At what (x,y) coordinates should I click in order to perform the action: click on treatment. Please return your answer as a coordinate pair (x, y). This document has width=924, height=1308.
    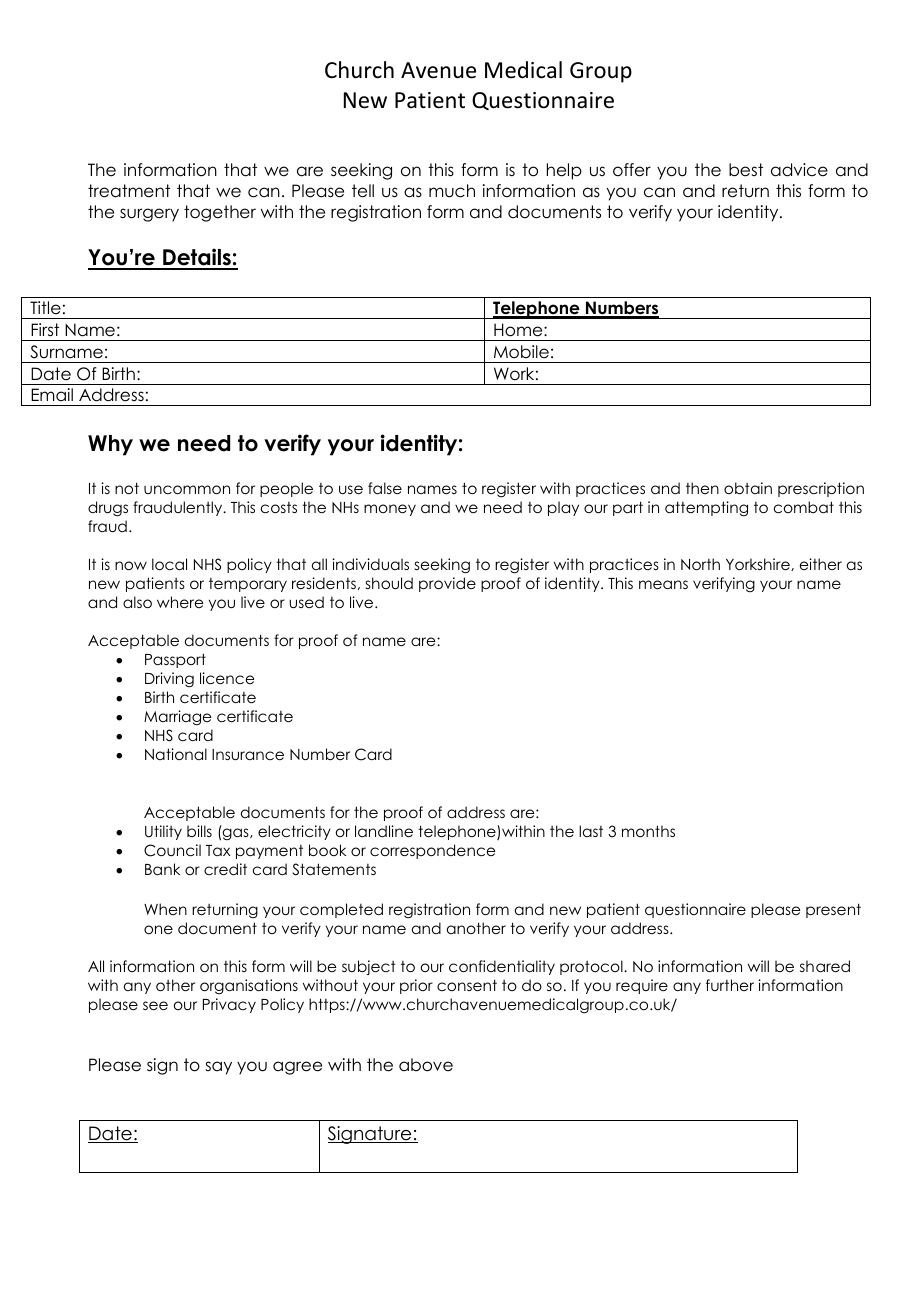
    Looking at the image, I should click on (129, 191).
